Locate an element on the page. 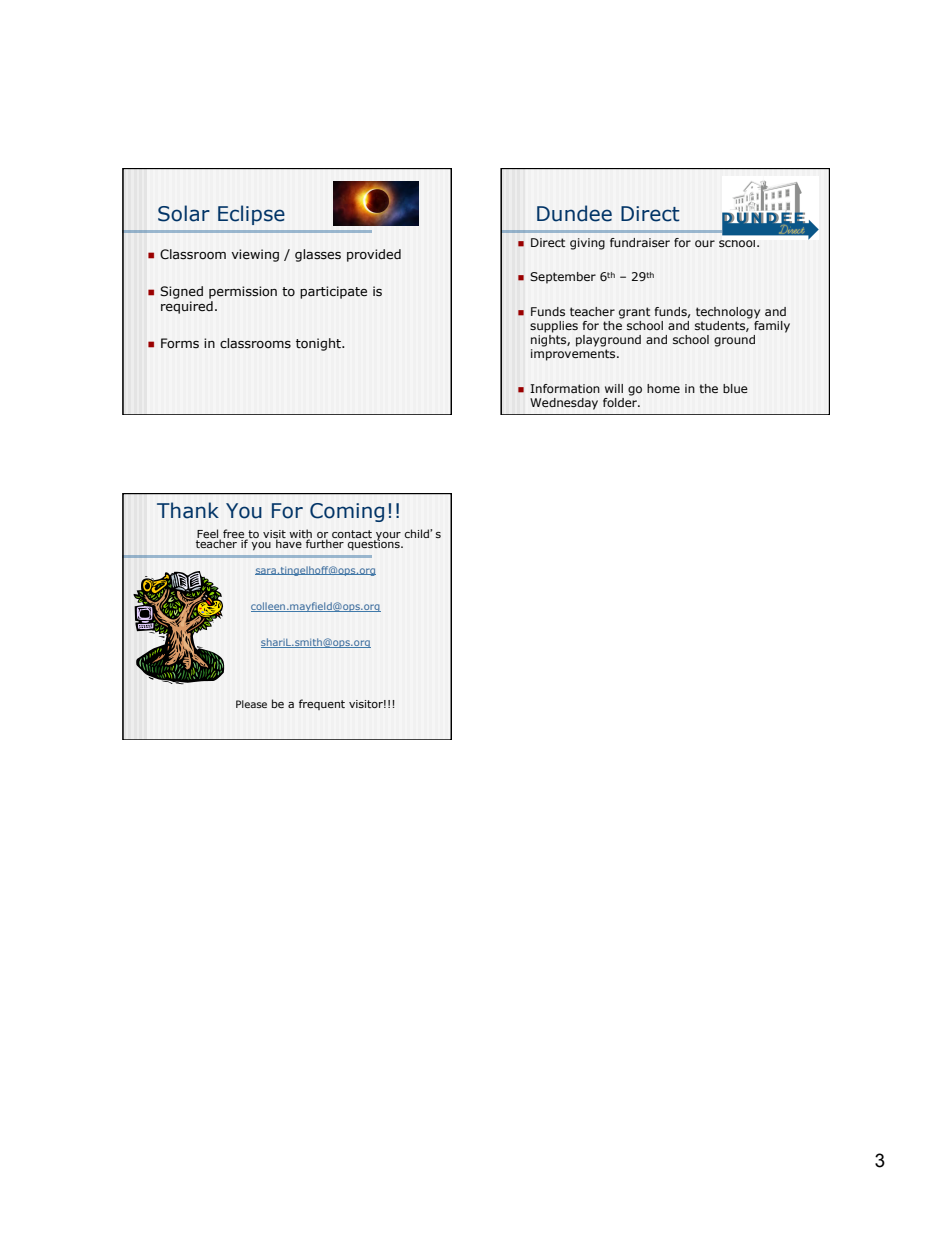 This image has width=952, height=1233. Please is located at coordinates (251, 704).
